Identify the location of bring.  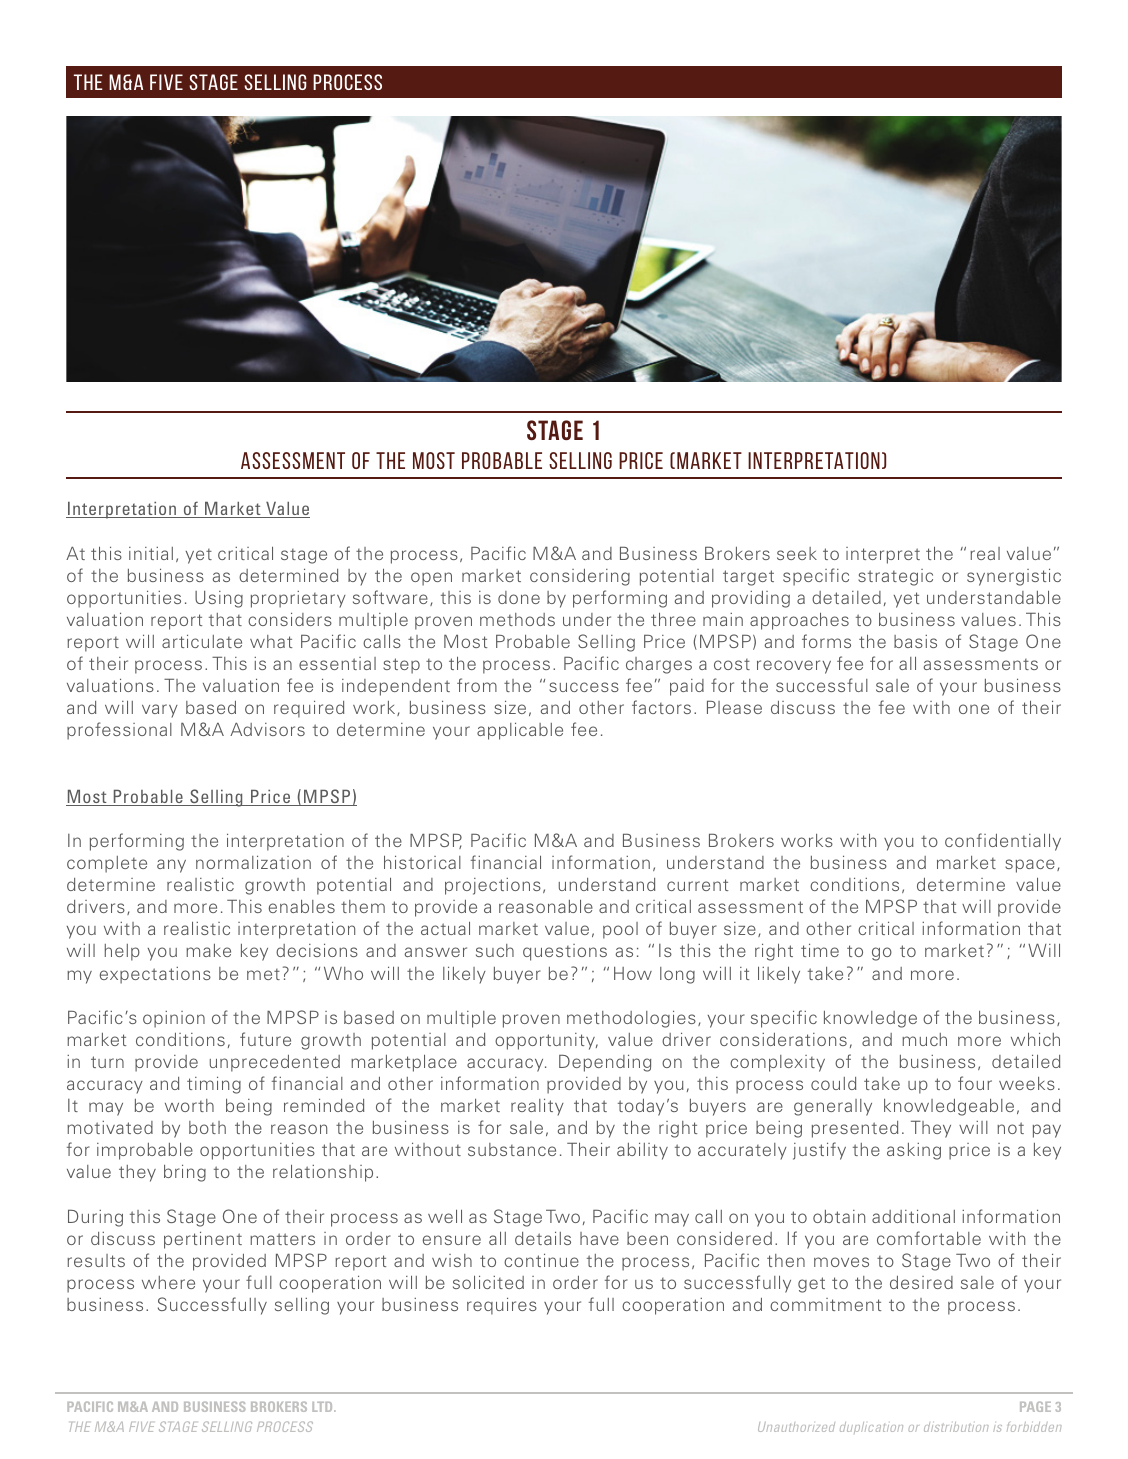
(185, 1173).
